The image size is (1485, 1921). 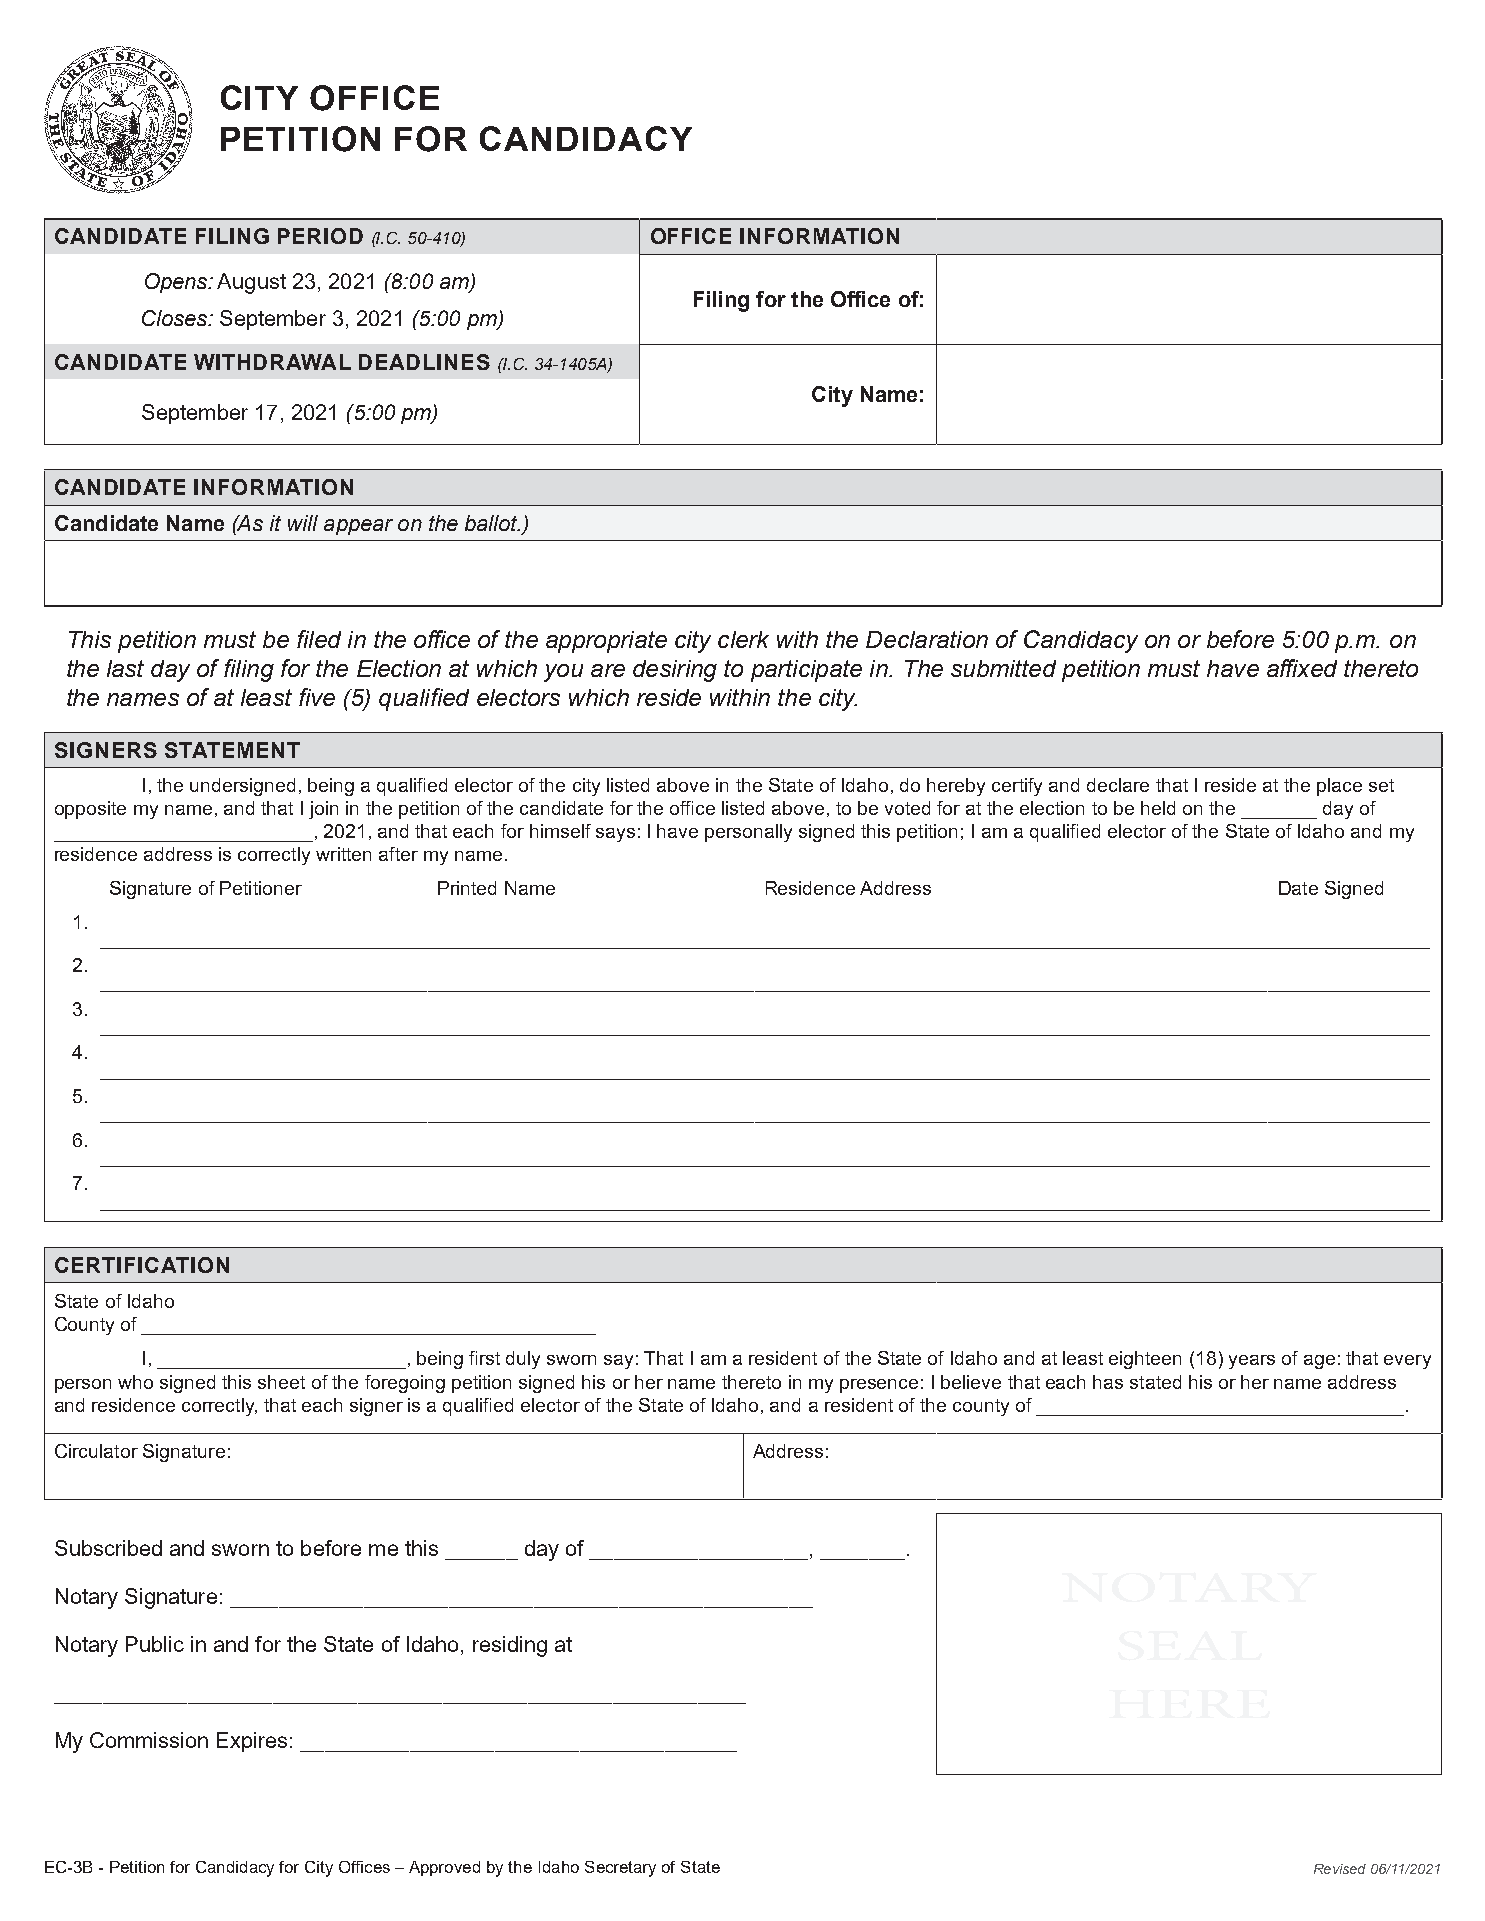 I want to click on Expires, so click(x=252, y=1742).
